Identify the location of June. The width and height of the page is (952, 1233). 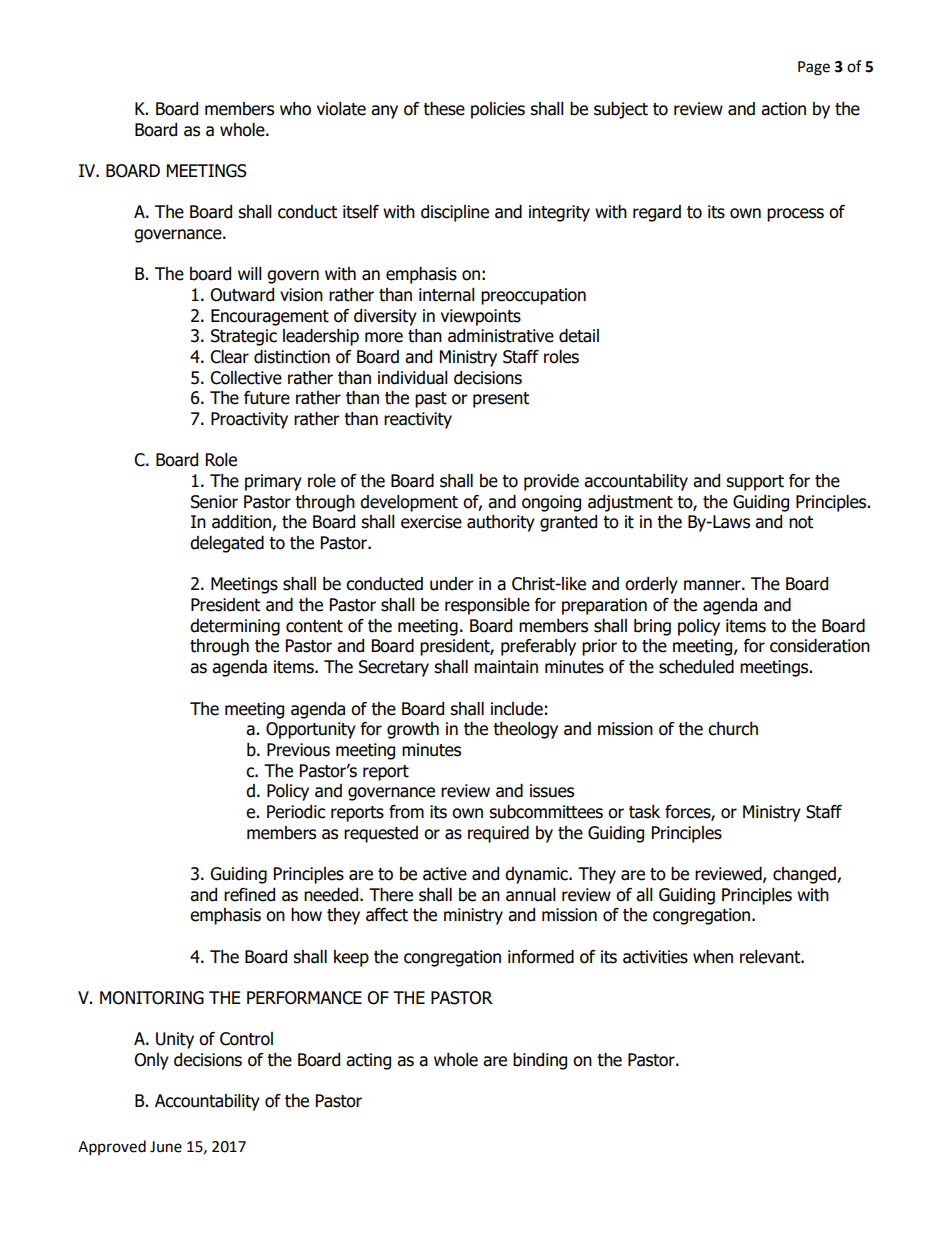
(166, 1147).
